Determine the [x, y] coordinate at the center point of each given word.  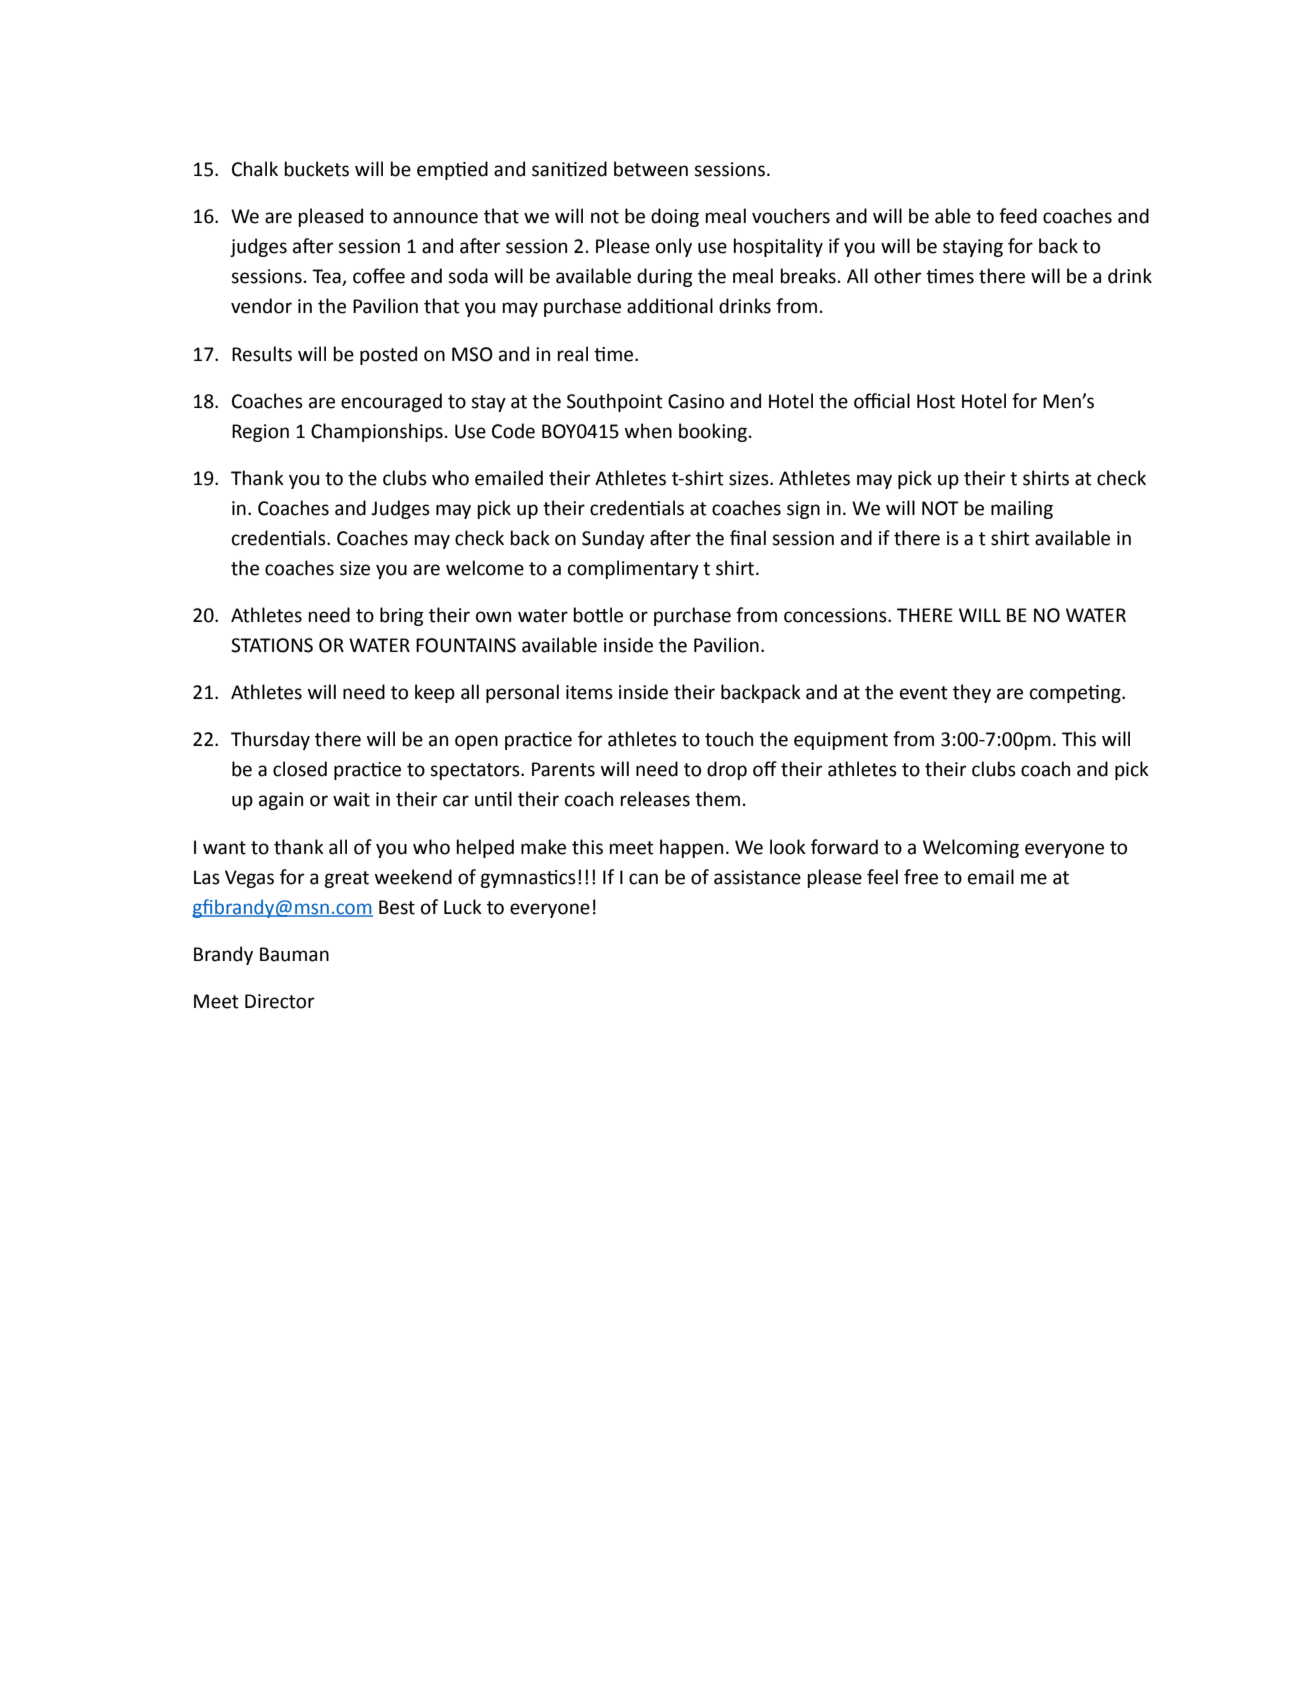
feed [1018, 216]
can [643, 879]
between [651, 169]
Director [280, 1001]
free [921, 877]
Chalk [255, 169]
